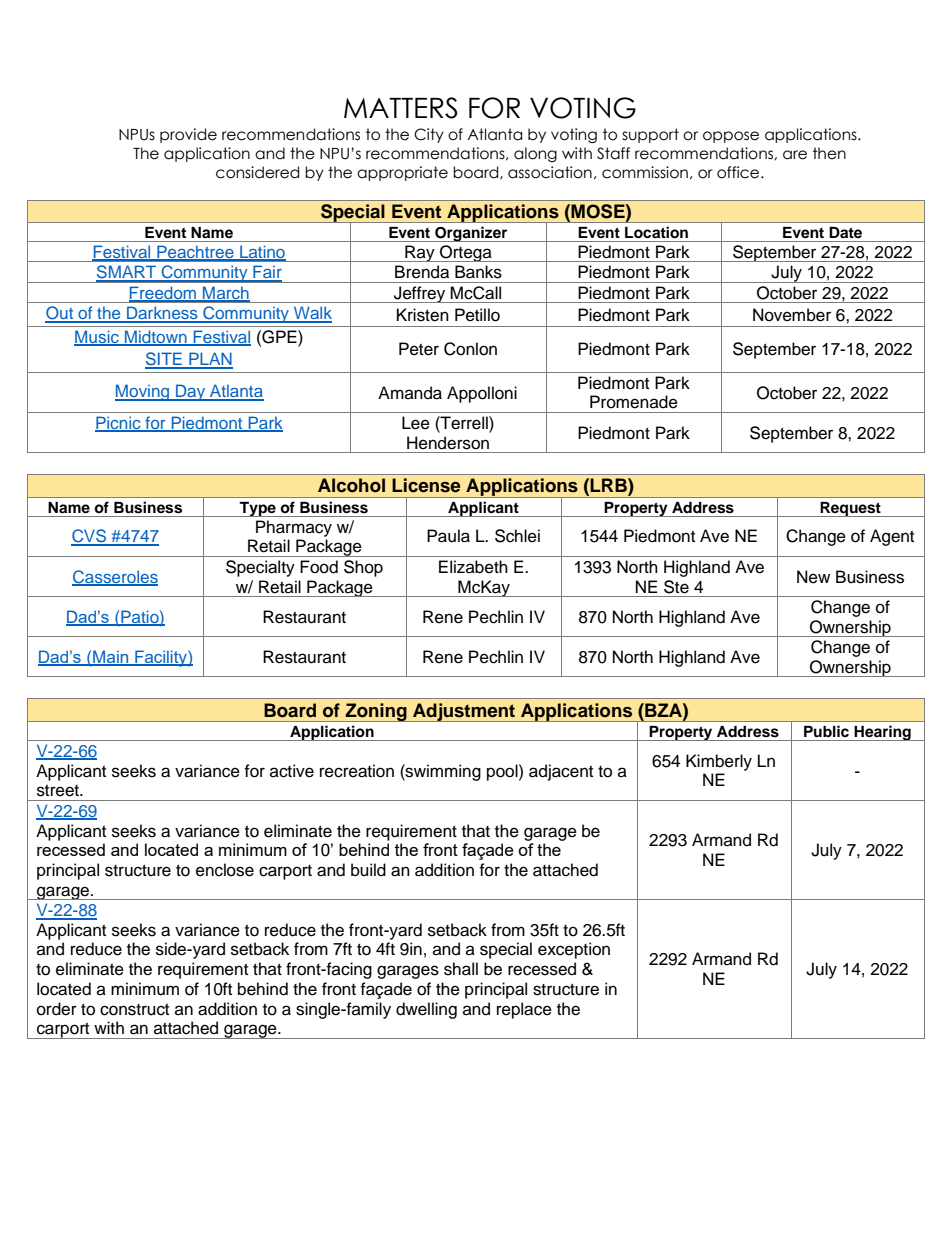  I want to click on shall, so click(461, 969).
